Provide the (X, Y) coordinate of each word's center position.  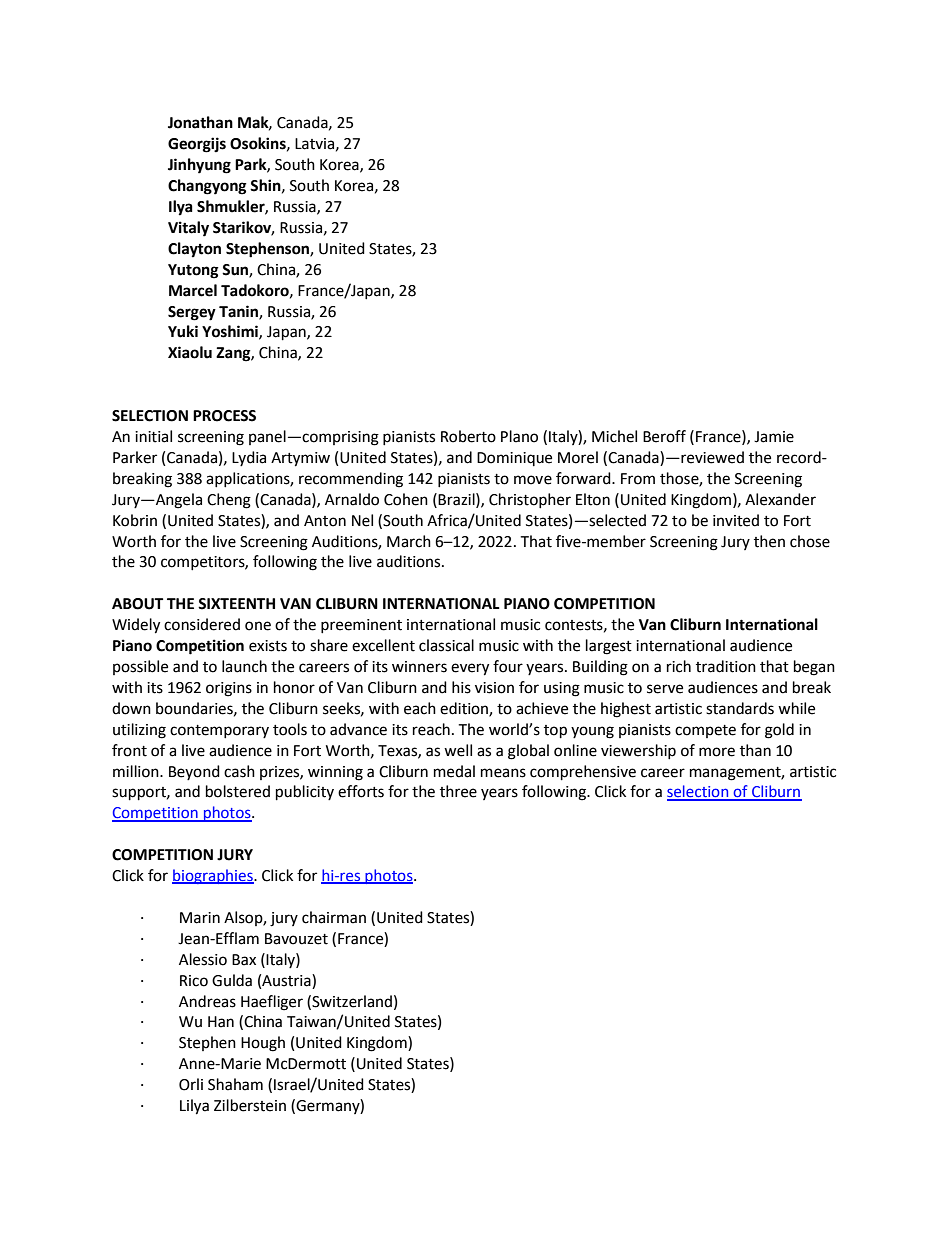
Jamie (774, 437)
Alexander (780, 499)
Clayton (194, 250)
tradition (726, 666)
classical (446, 645)
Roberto (468, 436)
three (458, 791)
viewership (638, 751)
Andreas (207, 1001)
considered (202, 624)
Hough (263, 1044)
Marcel (193, 290)
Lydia (249, 458)
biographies (213, 876)
